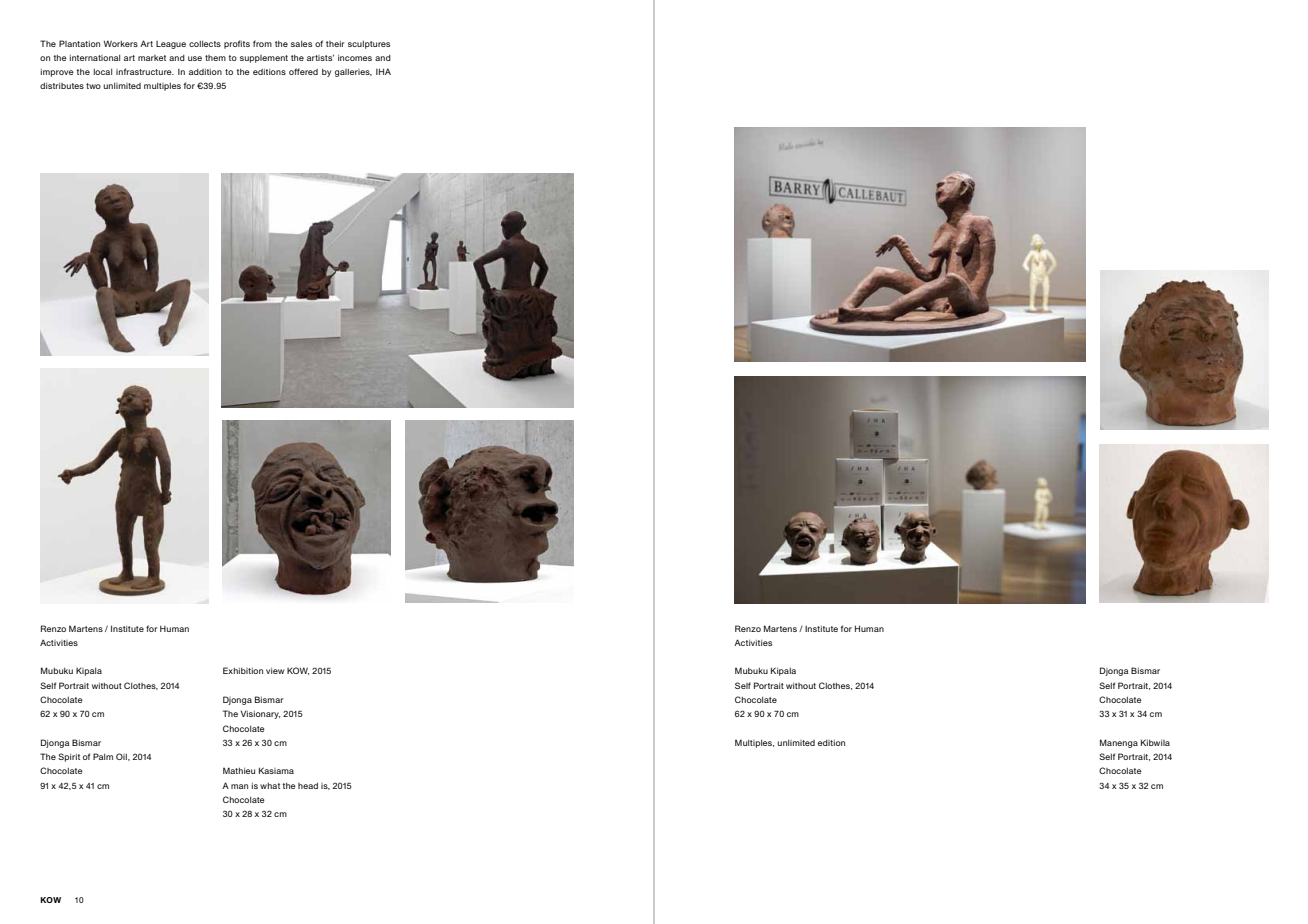  What do you see at coordinates (353, 73) in the document?
I see `galleries` at bounding box center [353, 73].
